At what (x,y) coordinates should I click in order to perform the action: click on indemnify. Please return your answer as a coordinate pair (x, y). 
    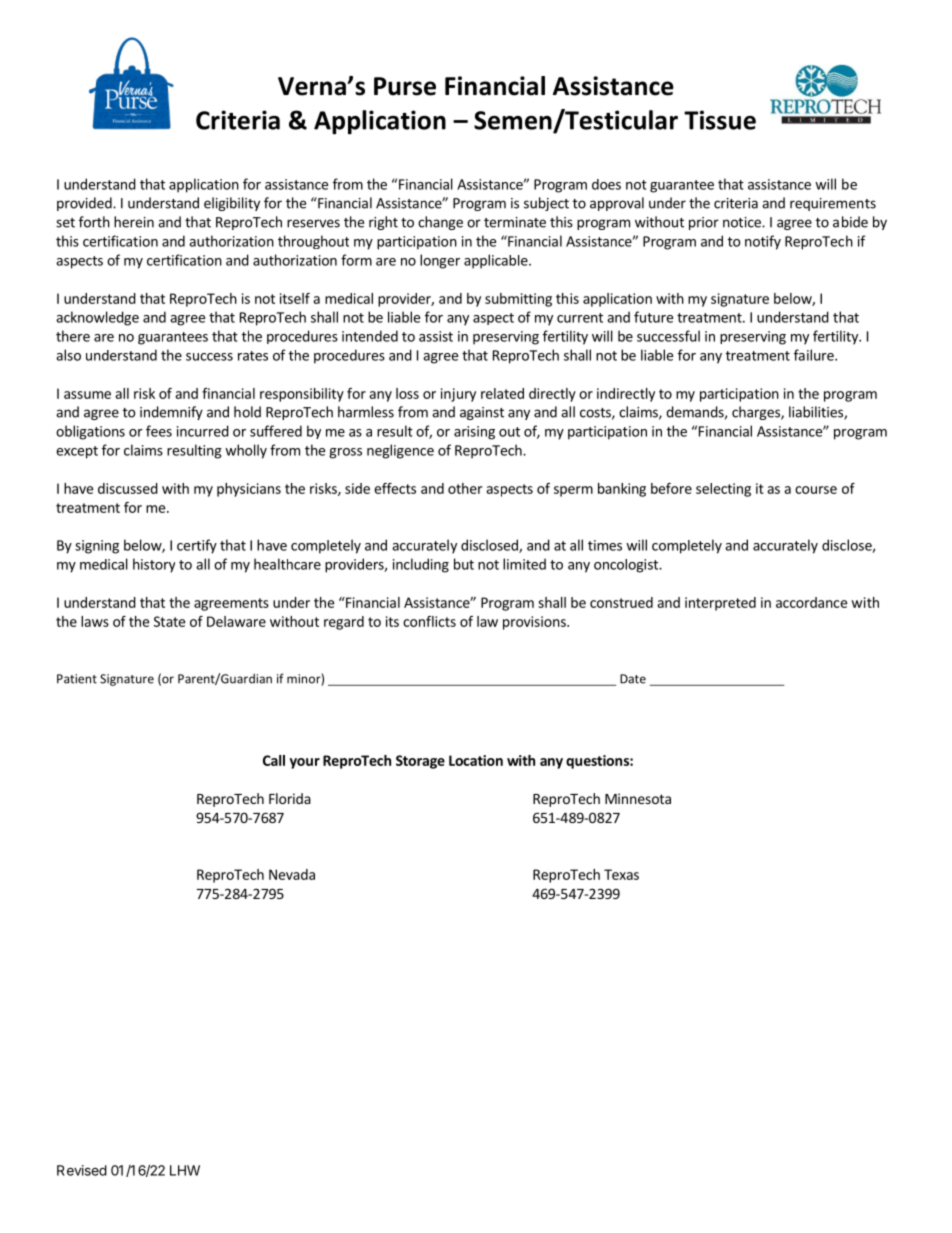
    Looking at the image, I should click on (171, 413).
